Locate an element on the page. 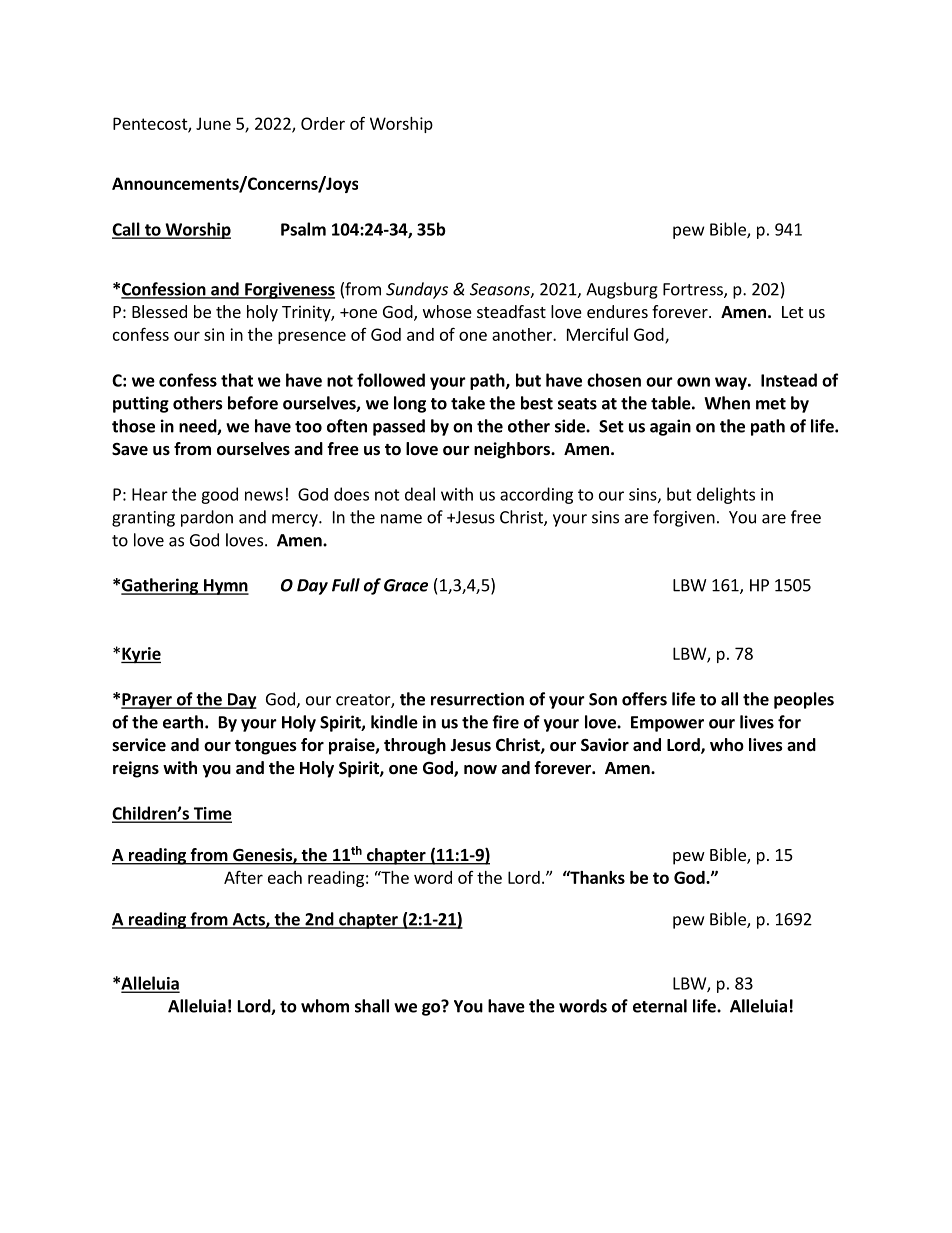  Kyrie is located at coordinates (141, 655).
